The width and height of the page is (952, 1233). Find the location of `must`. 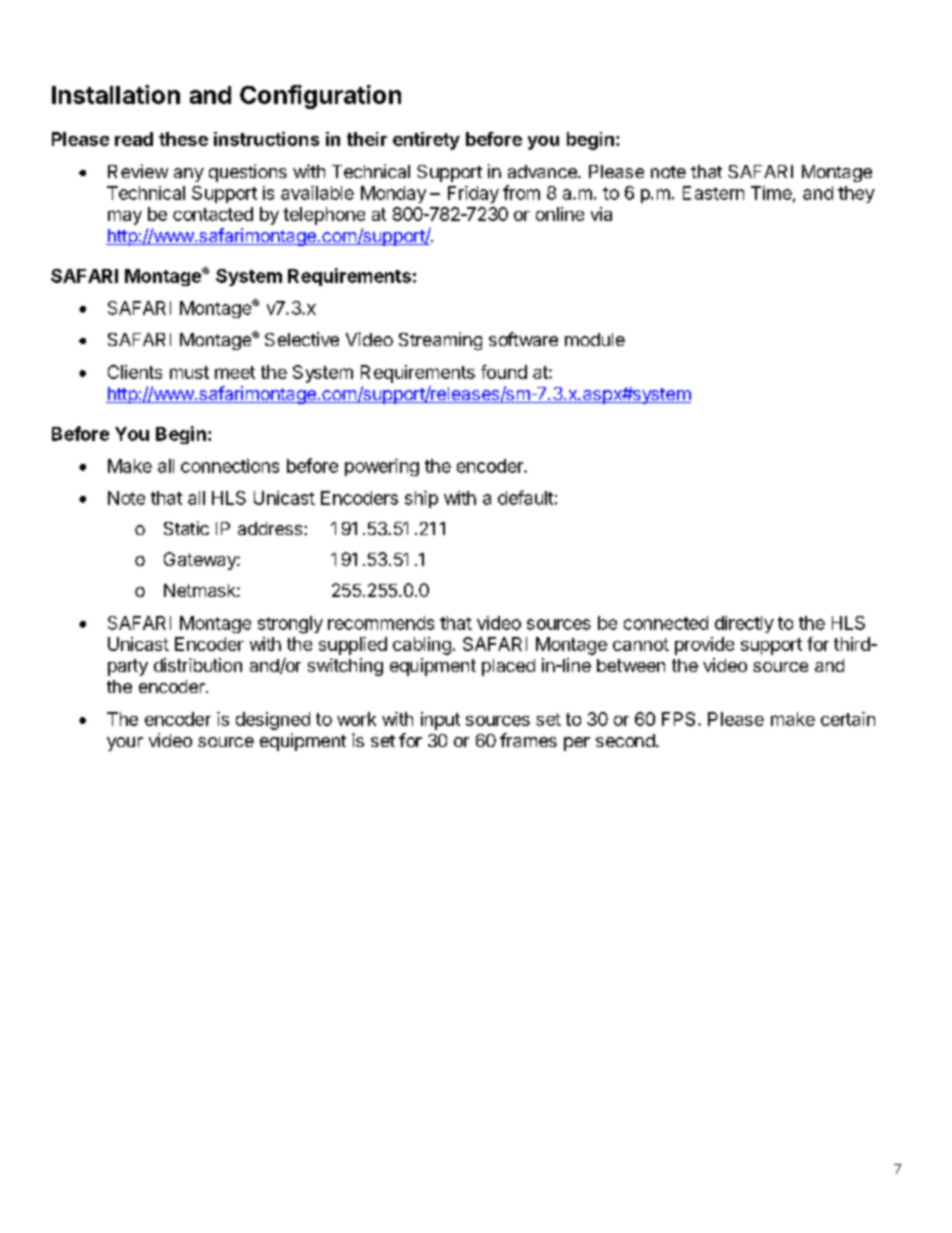

must is located at coordinates (189, 372).
